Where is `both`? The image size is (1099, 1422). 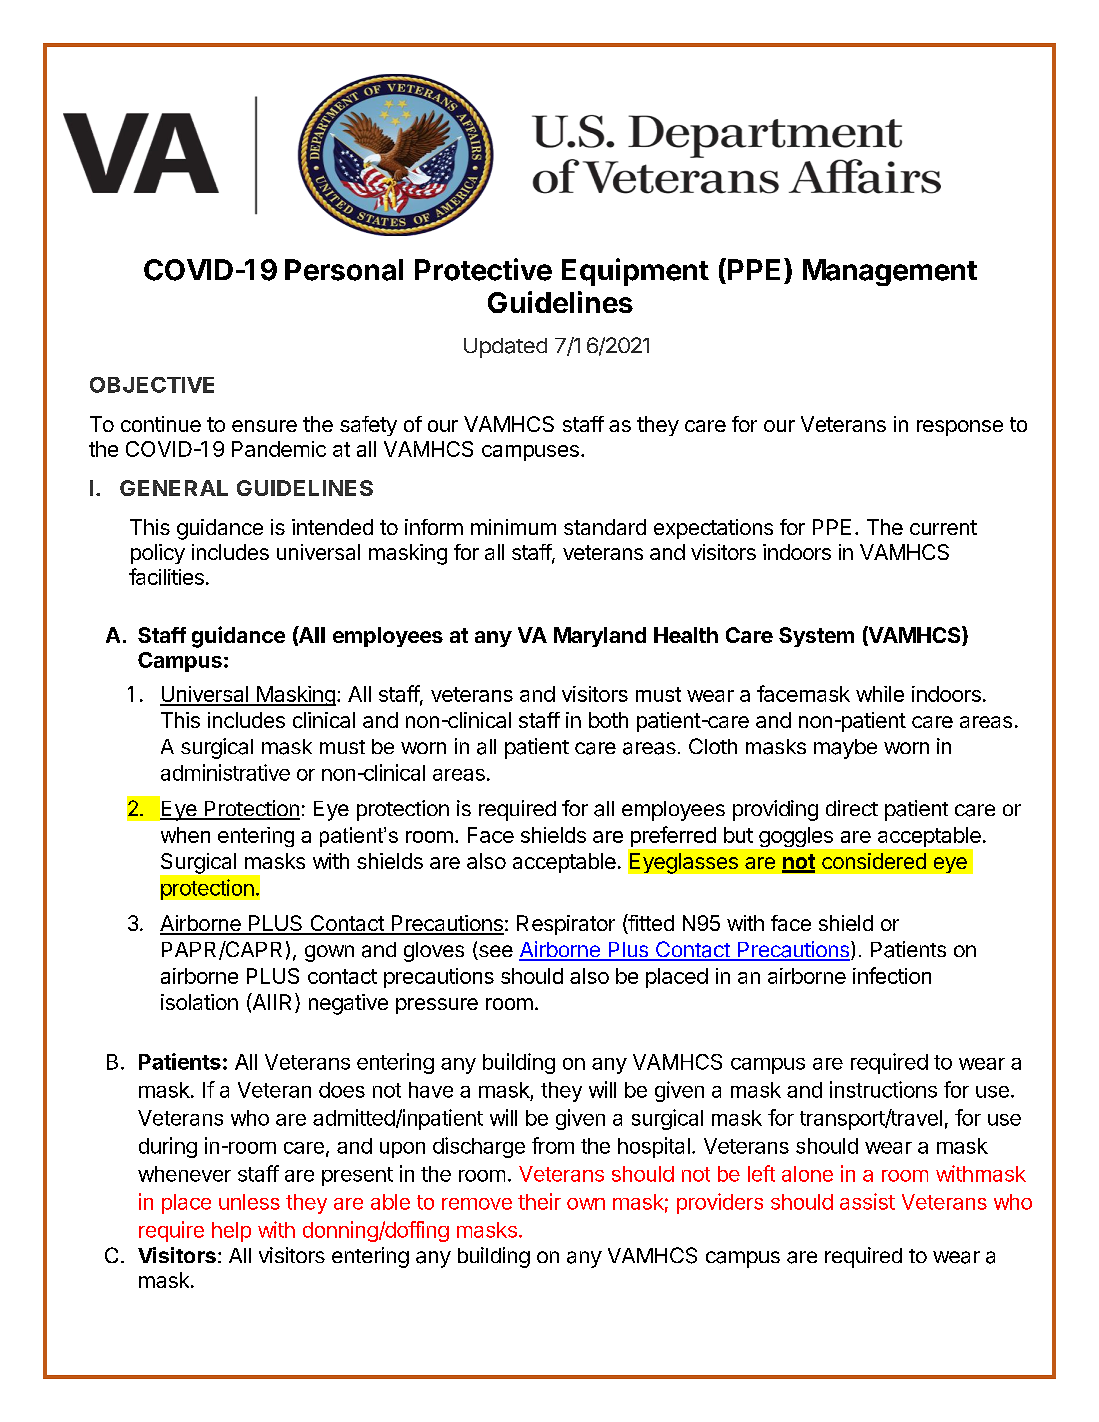
both is located at coordinates (608, 720).
